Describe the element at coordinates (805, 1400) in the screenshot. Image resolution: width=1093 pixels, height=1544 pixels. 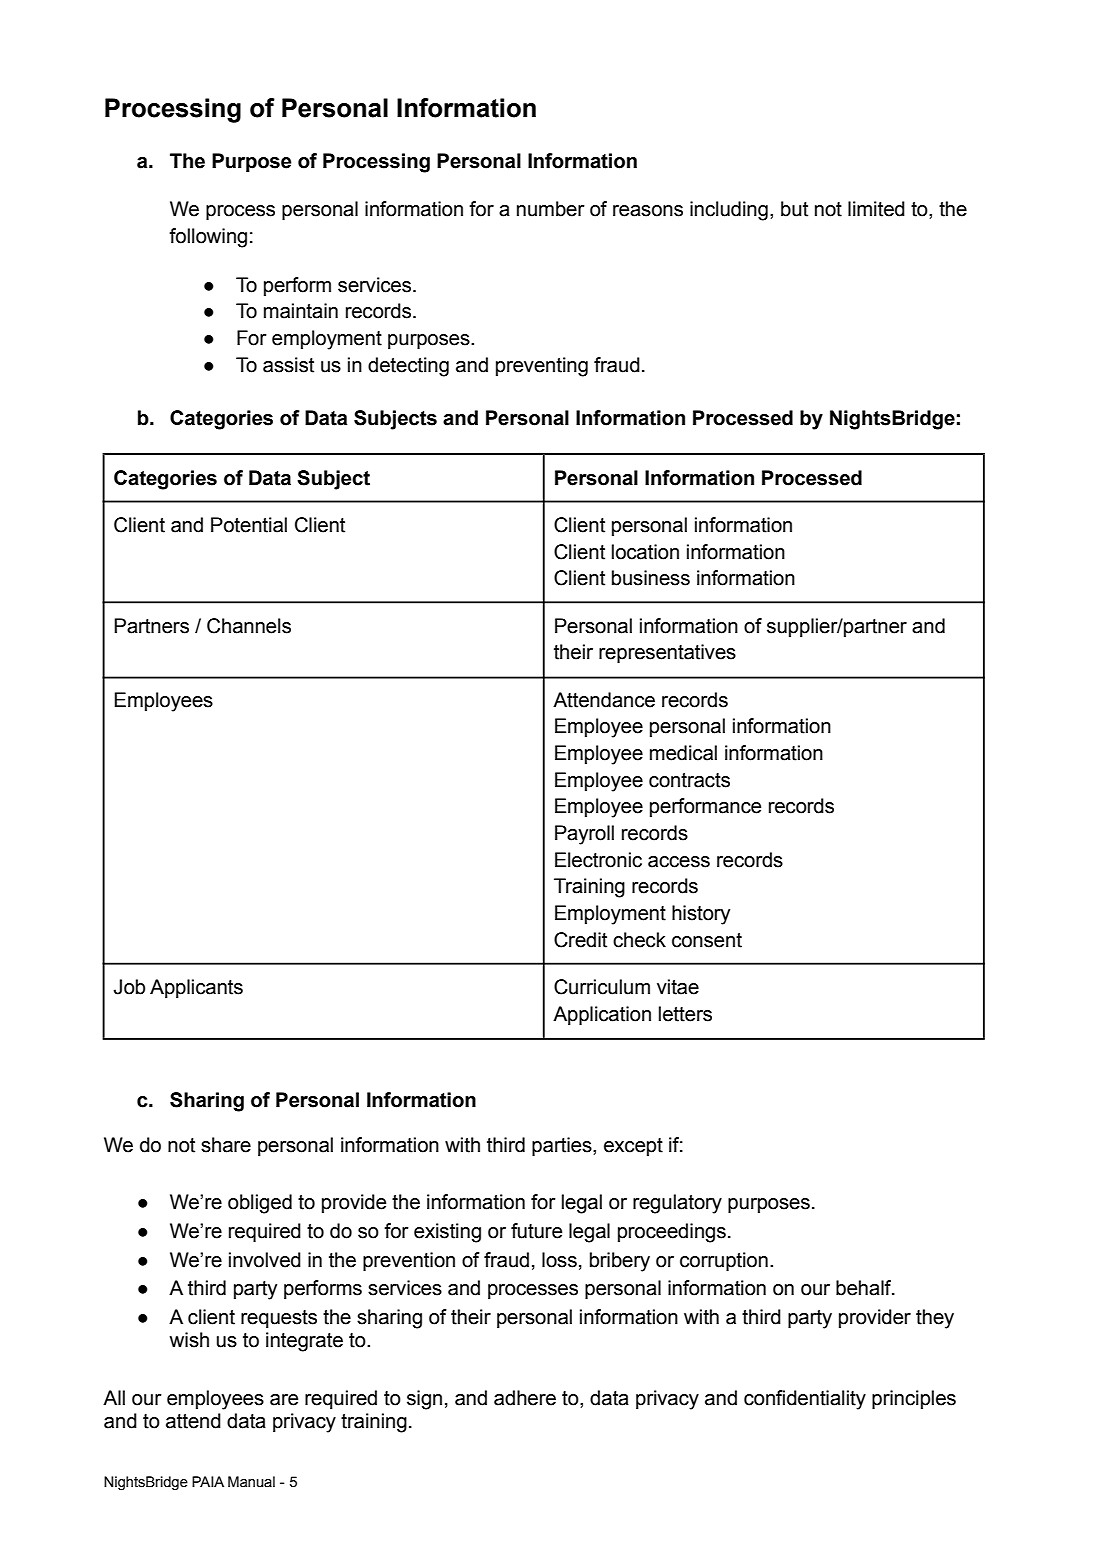
I see `confidentiality` at that location.
